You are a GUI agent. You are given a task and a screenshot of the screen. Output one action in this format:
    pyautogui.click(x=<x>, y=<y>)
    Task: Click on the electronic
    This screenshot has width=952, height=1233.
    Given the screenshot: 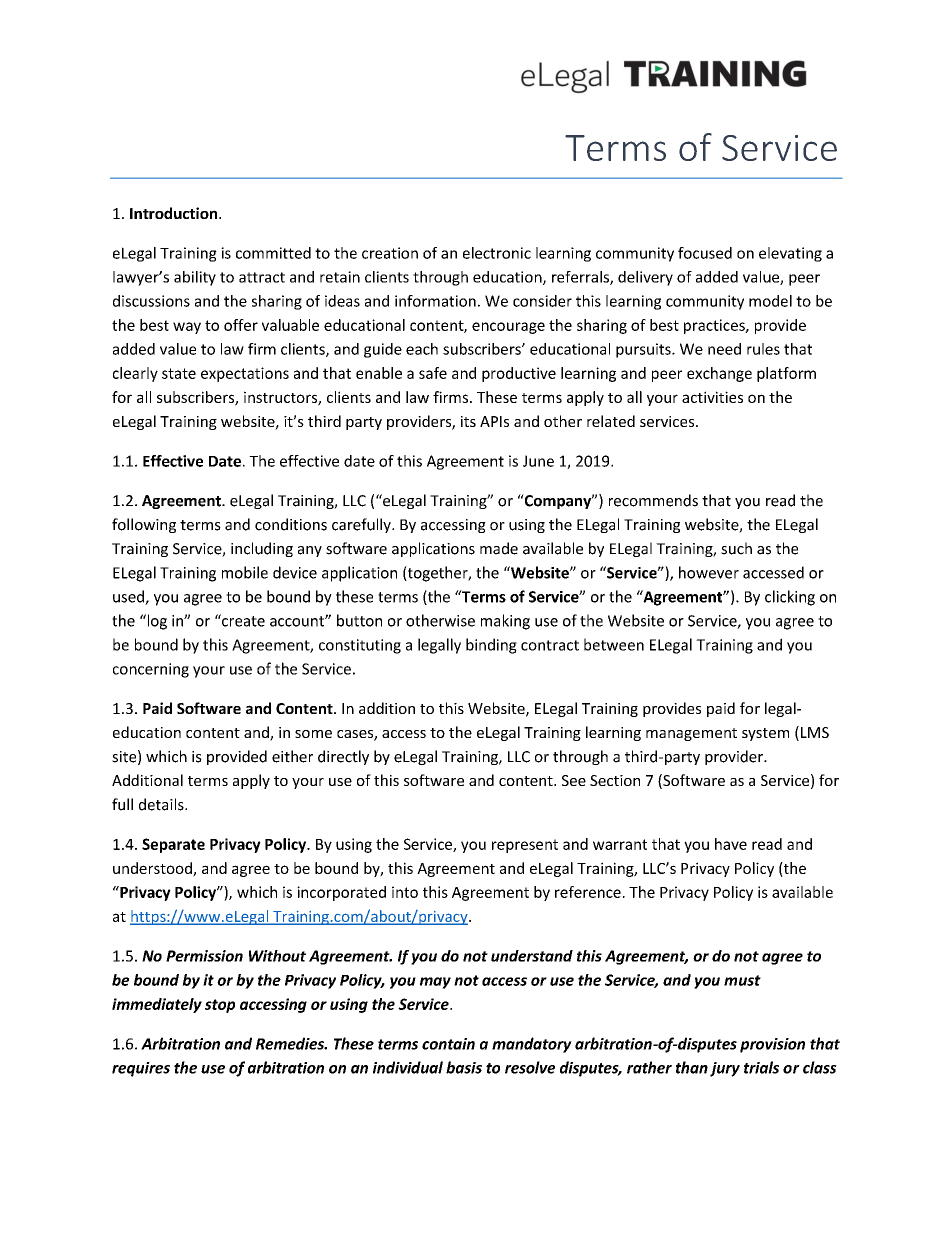 What is the action you would take?
    pyautogui.click(x=497, y=253)
